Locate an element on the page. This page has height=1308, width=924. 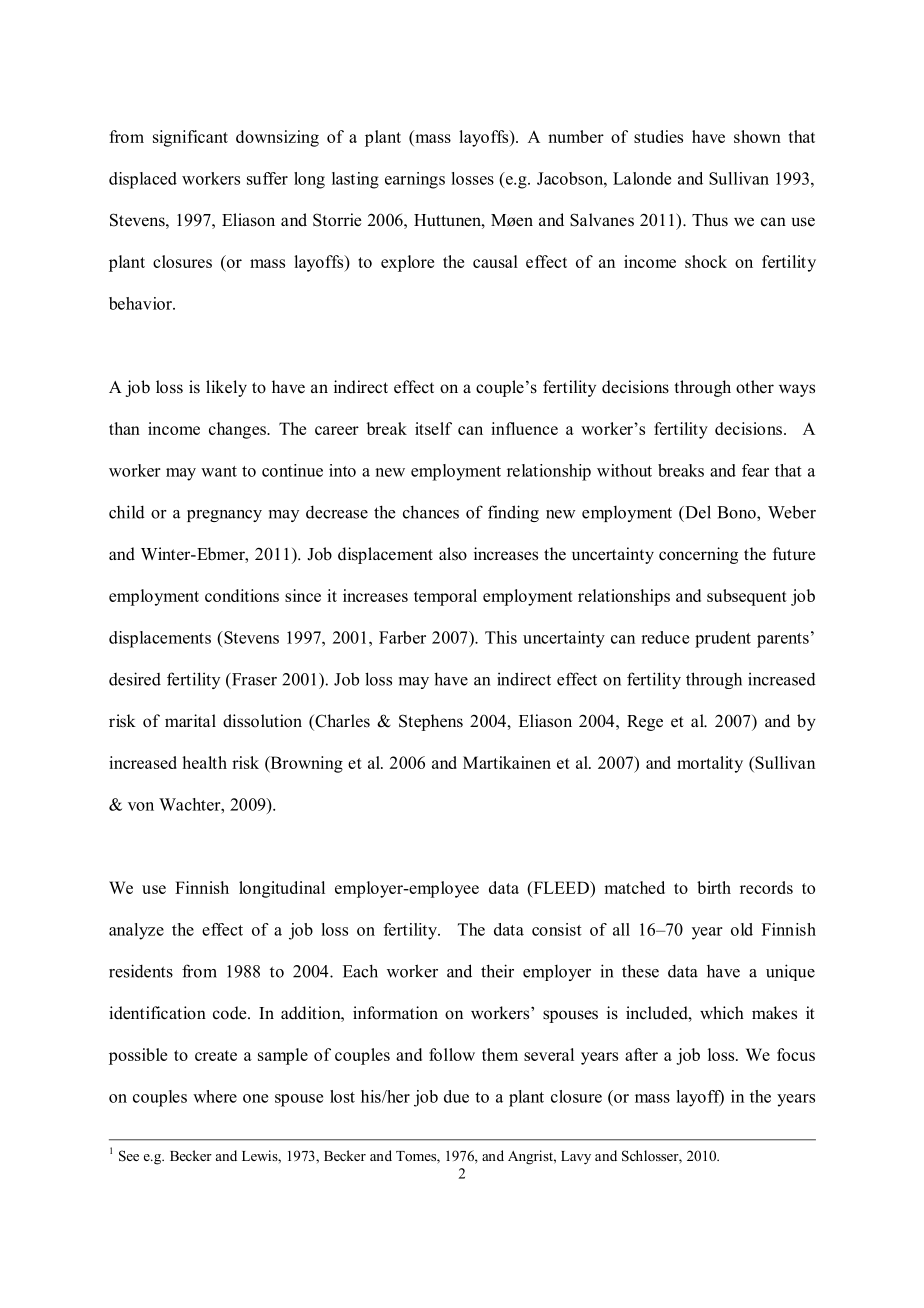
shown is located at coordinates (757, 136).
